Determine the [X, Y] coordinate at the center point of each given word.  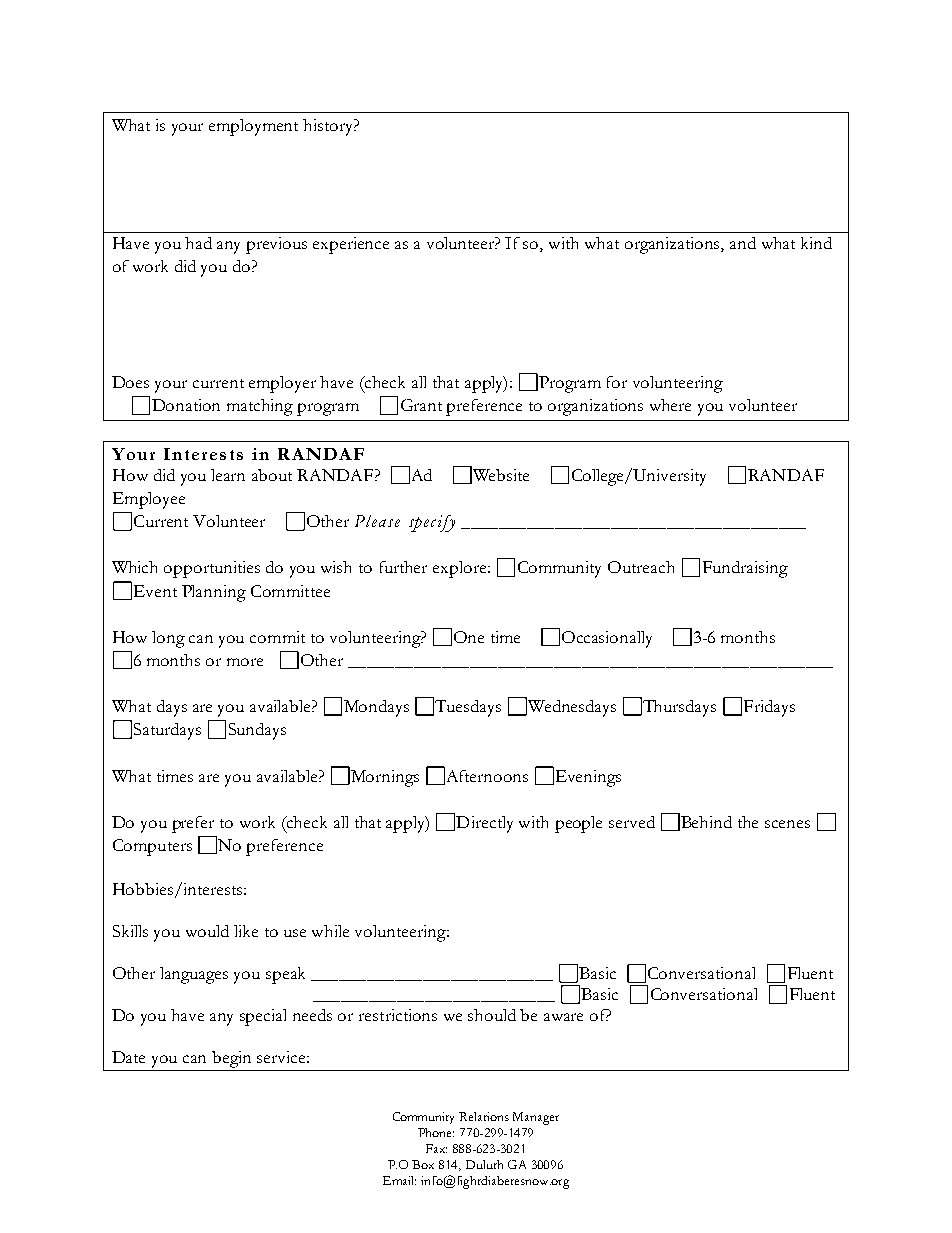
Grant [421, 405]
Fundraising [745, 569]
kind [816, 243]
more [245, 662]
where [670, 405]
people [578, 824]
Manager [536, 1118]
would [207, 931]
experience [351, 245]
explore [461, 569]
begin [232, 1061]
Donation [186, 405]
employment [253, 127]
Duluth [484, 1164]
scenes [787, 824]
